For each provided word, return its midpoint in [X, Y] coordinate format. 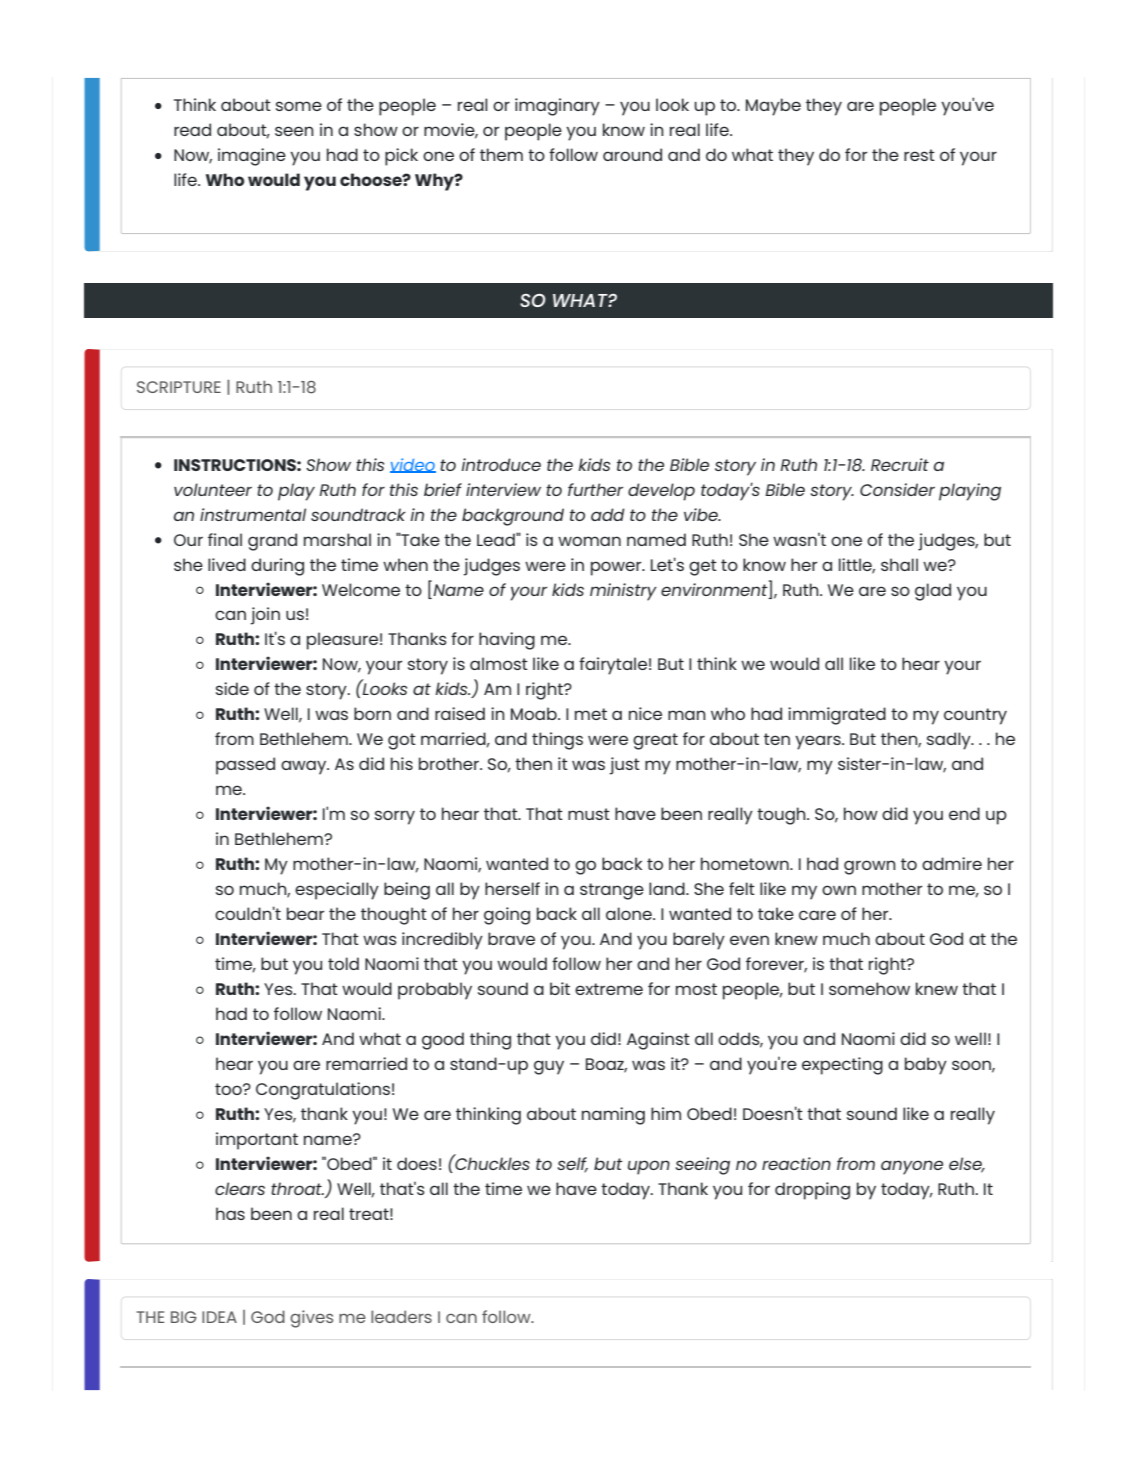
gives [311, 1319]
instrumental [253, 514]
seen [294, 131]
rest [919, 155]
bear [305, 913]
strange [612, 891]
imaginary [557, 107]
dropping [812, 1191]
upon [649, 1167]
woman [589, 541]
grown [870, 867]
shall [899, 564]
